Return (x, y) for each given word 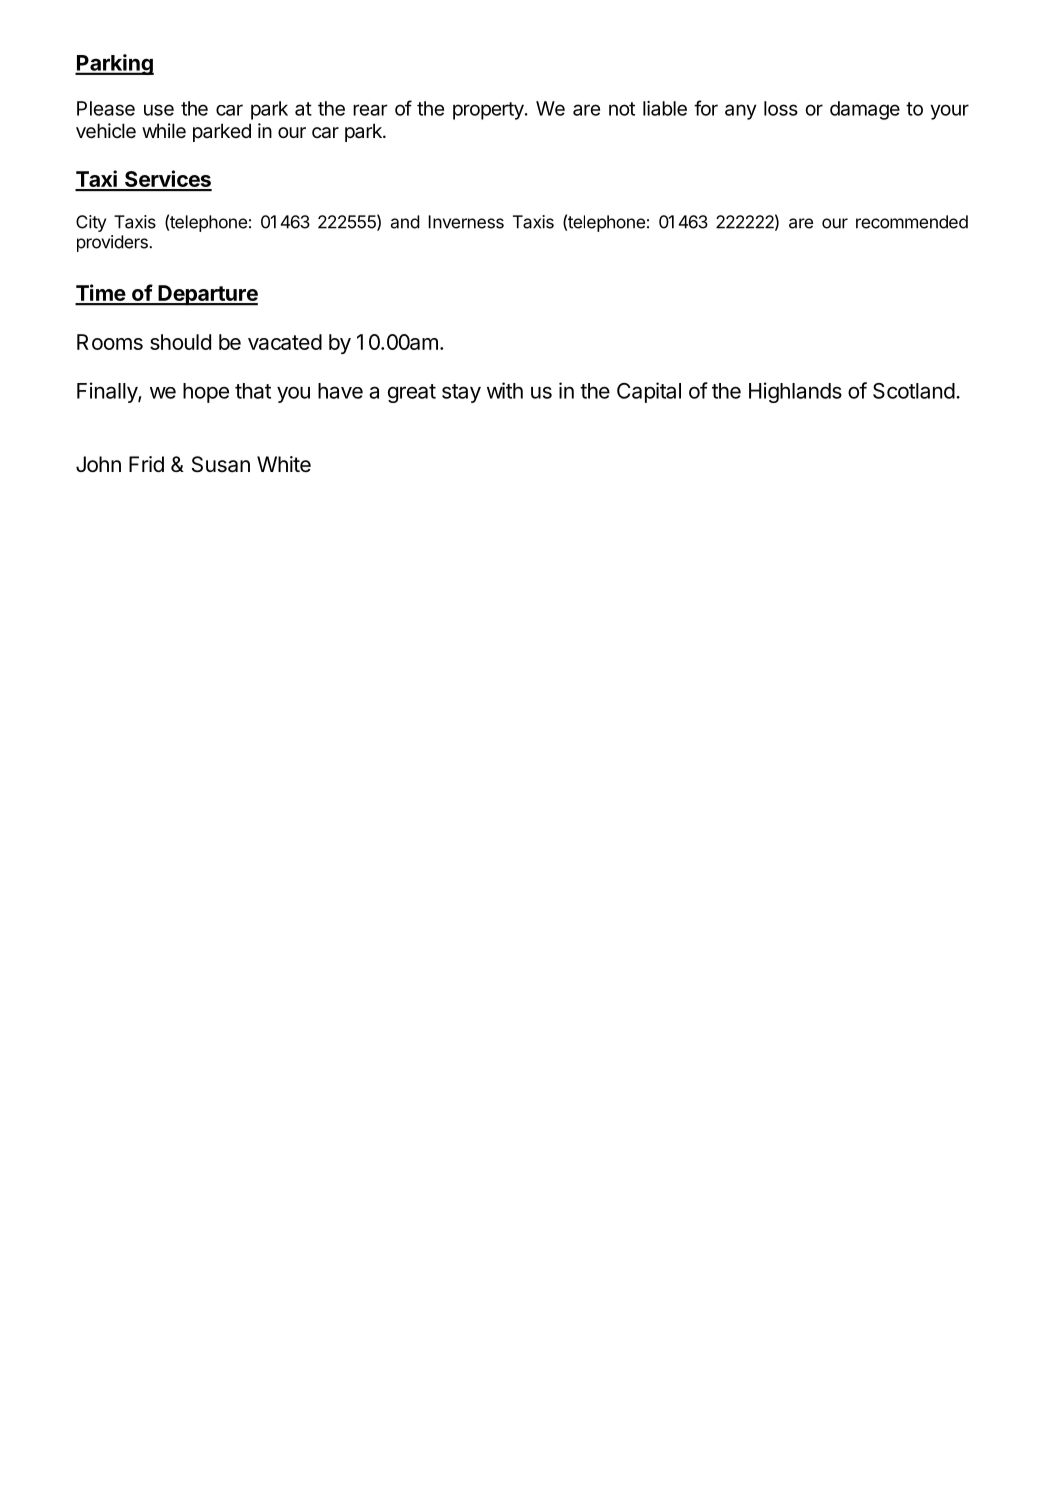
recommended (912, 222)
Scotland (914, 391)
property (489, 111)
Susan (221, 464)
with (505, 390)
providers (113, 243)
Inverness (466, 222)
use (159, 110)
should (180, 342)
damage (865, 110)
